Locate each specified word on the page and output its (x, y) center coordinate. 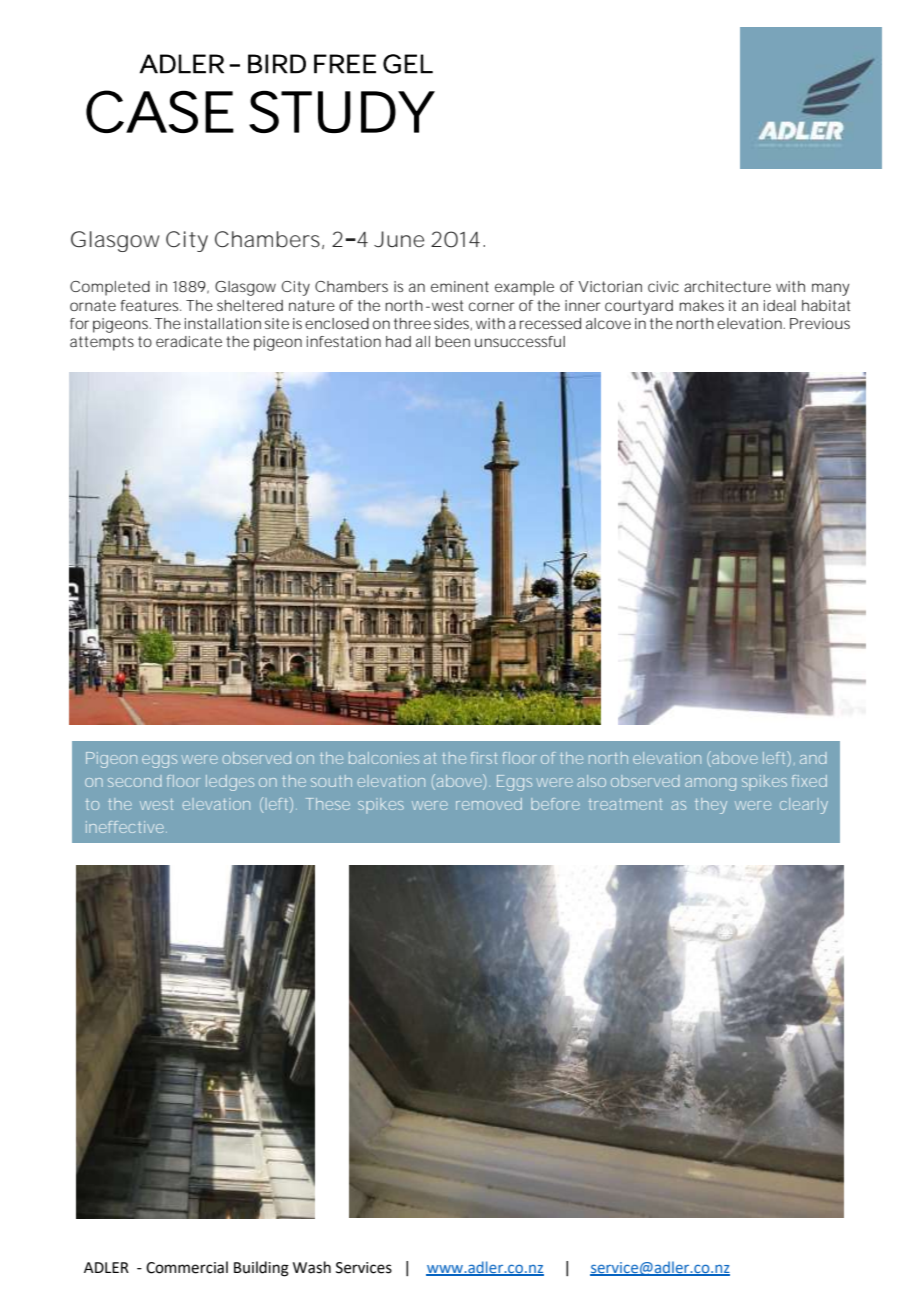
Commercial (187, 1267)
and (813, 758)
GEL (407, 64)
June (399, 239)
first (484, 758)
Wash (312, 1267)
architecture (727, 286)
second (135, 781)
